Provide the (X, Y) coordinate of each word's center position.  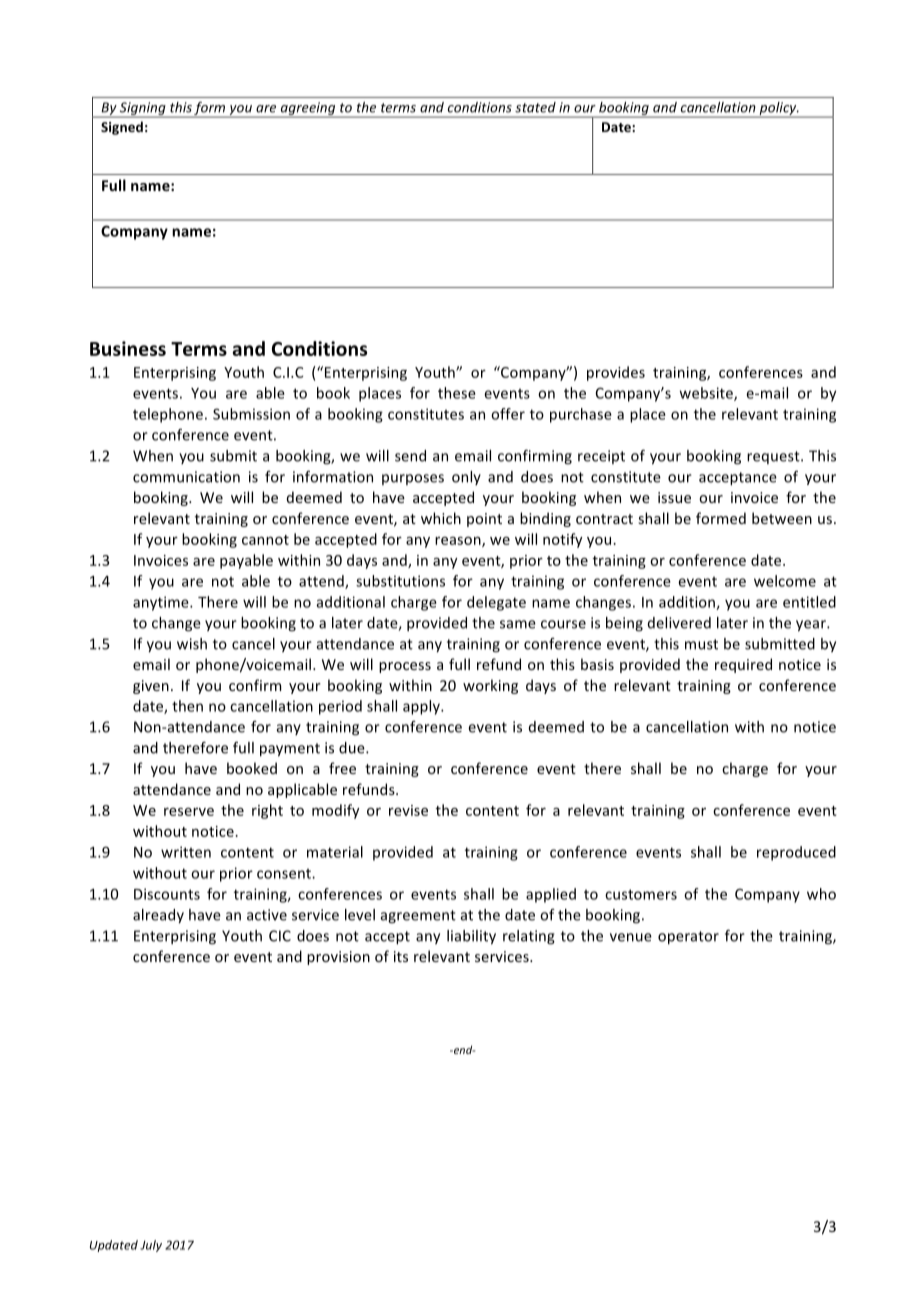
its (401, 956)
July (151, 1246)
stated (535, 107)
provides (616, 373)
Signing (143, 109)
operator (688, 938)
